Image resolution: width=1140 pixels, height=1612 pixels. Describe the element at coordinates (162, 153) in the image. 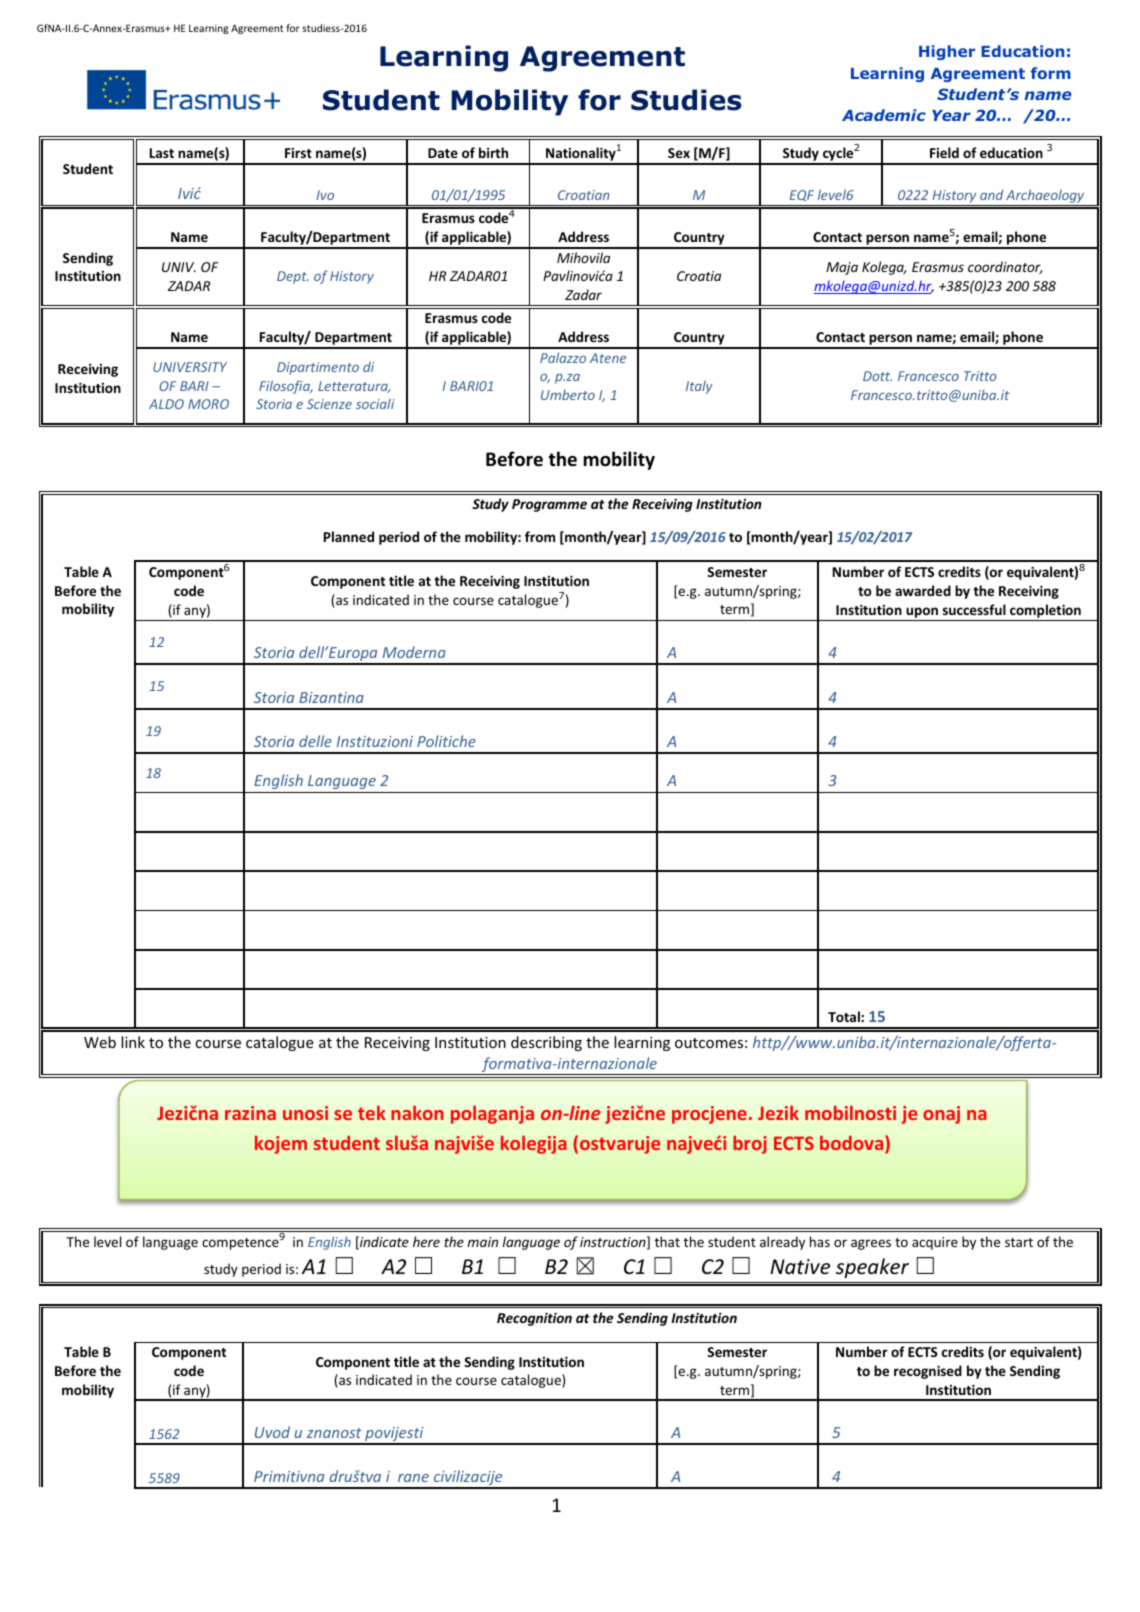

I see `Last` at that location.
